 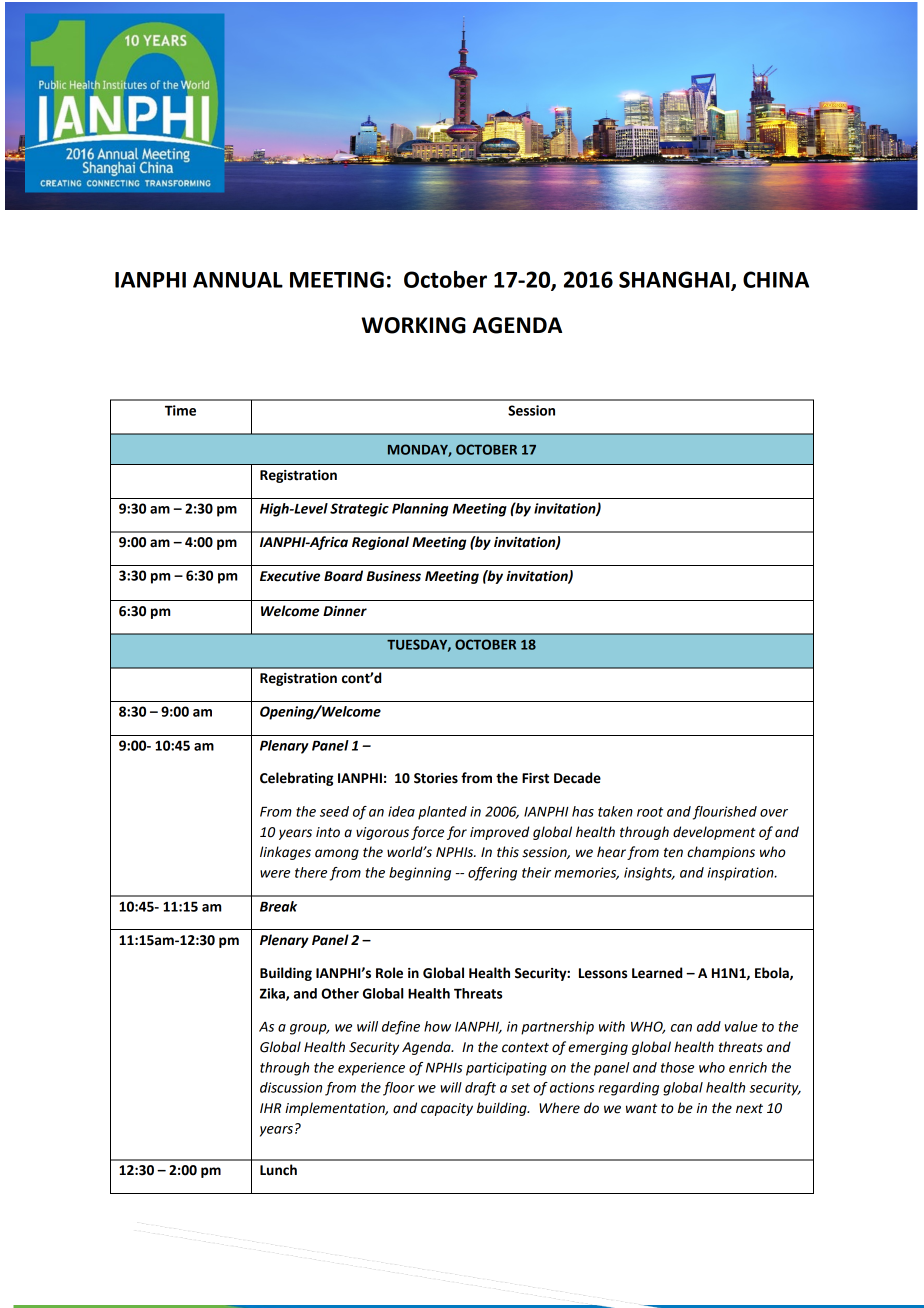 What do you see at coordinates (492, 874) in the screenshot?
I see `offering` at bounding box center [492, 874].
